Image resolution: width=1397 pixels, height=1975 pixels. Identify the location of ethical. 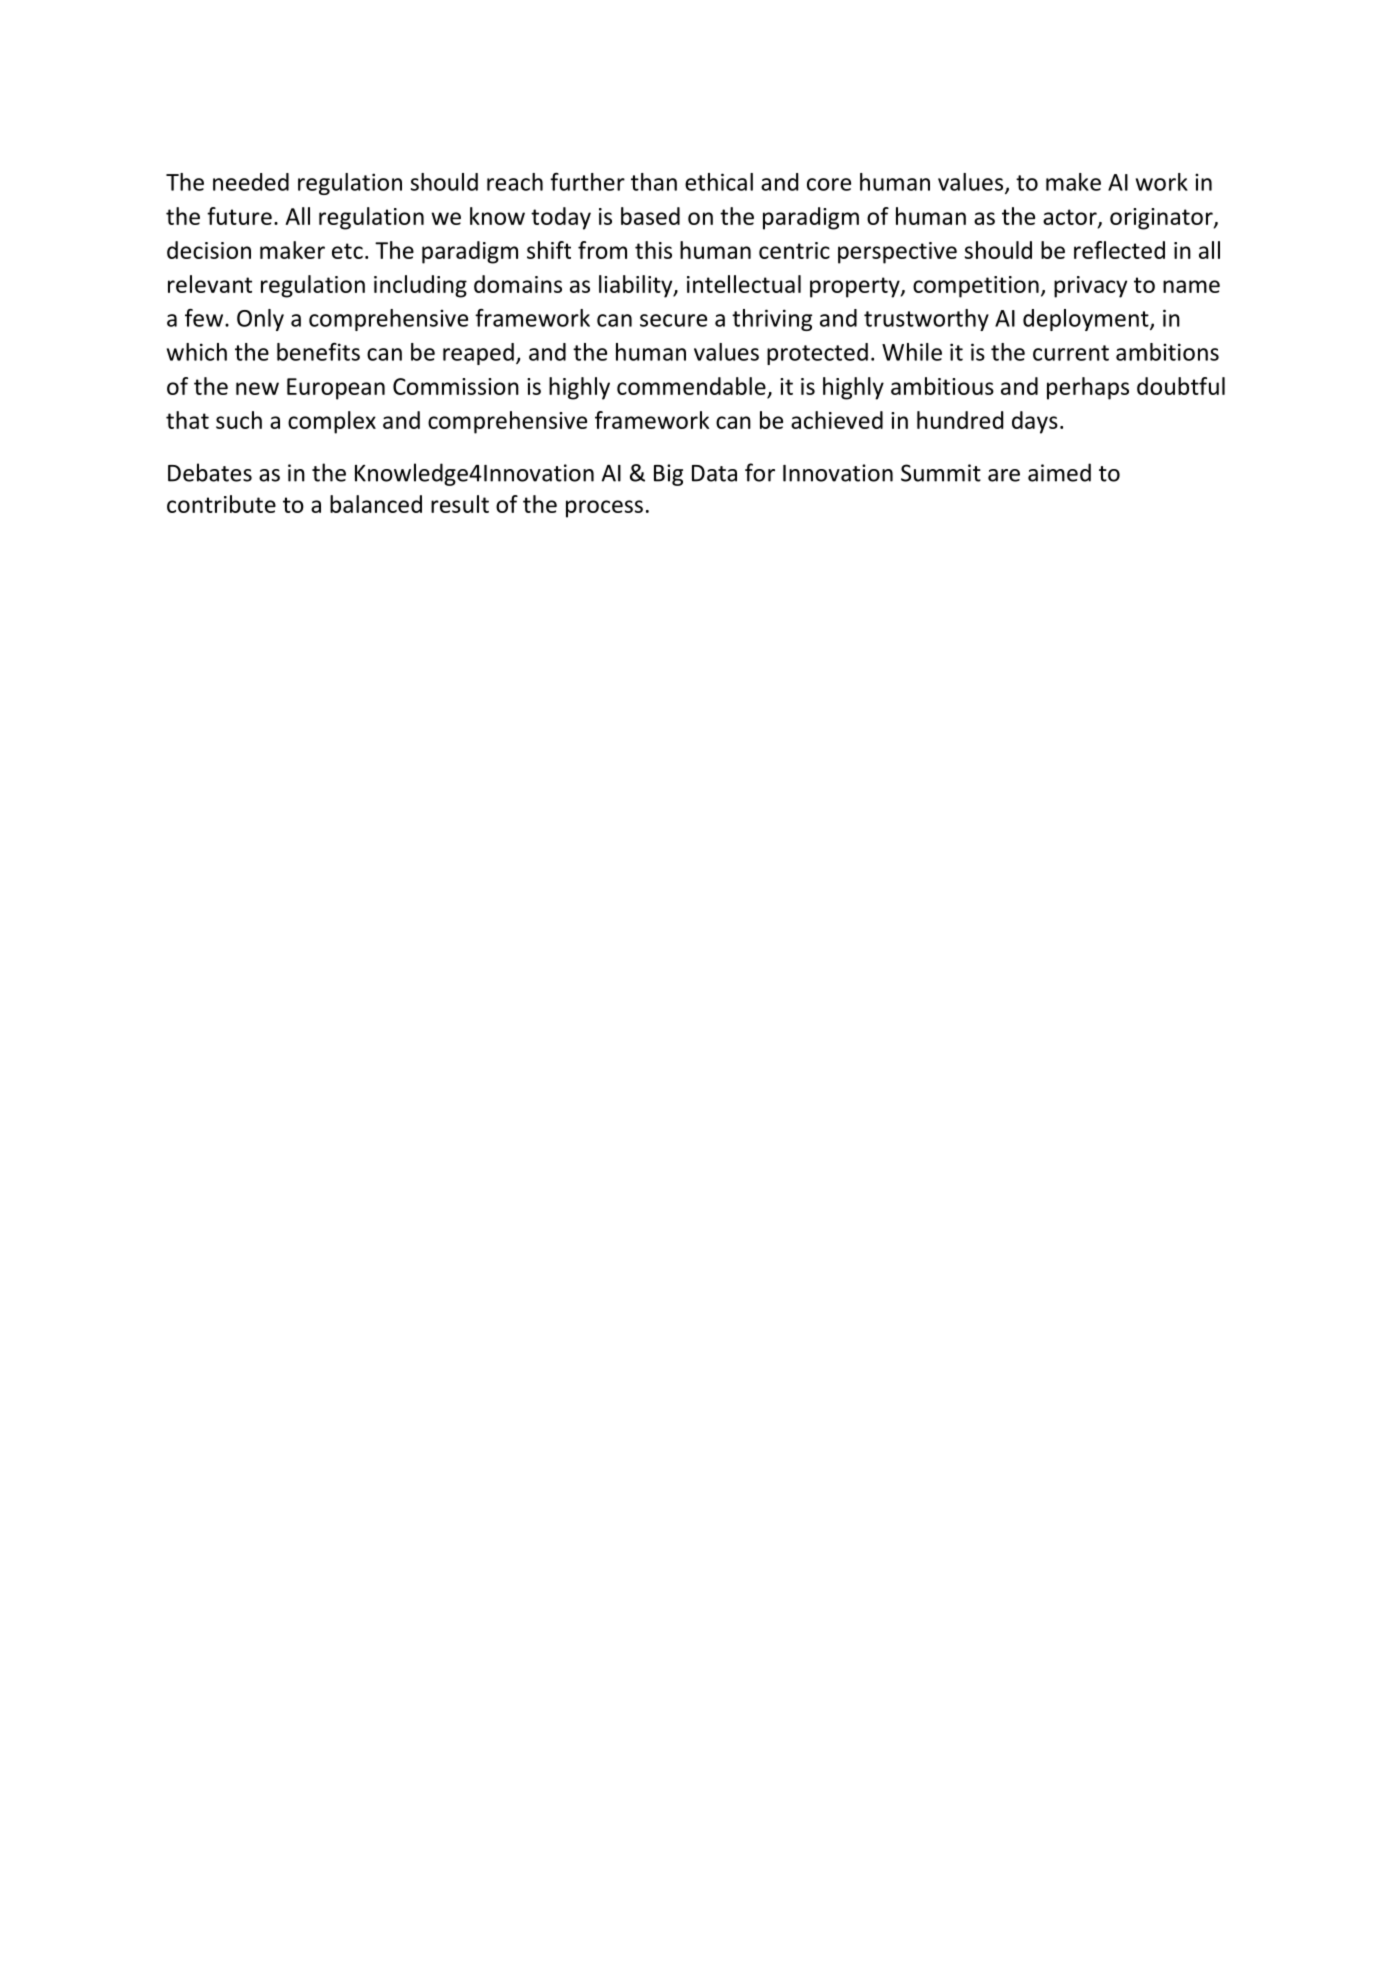
(719, 182).
